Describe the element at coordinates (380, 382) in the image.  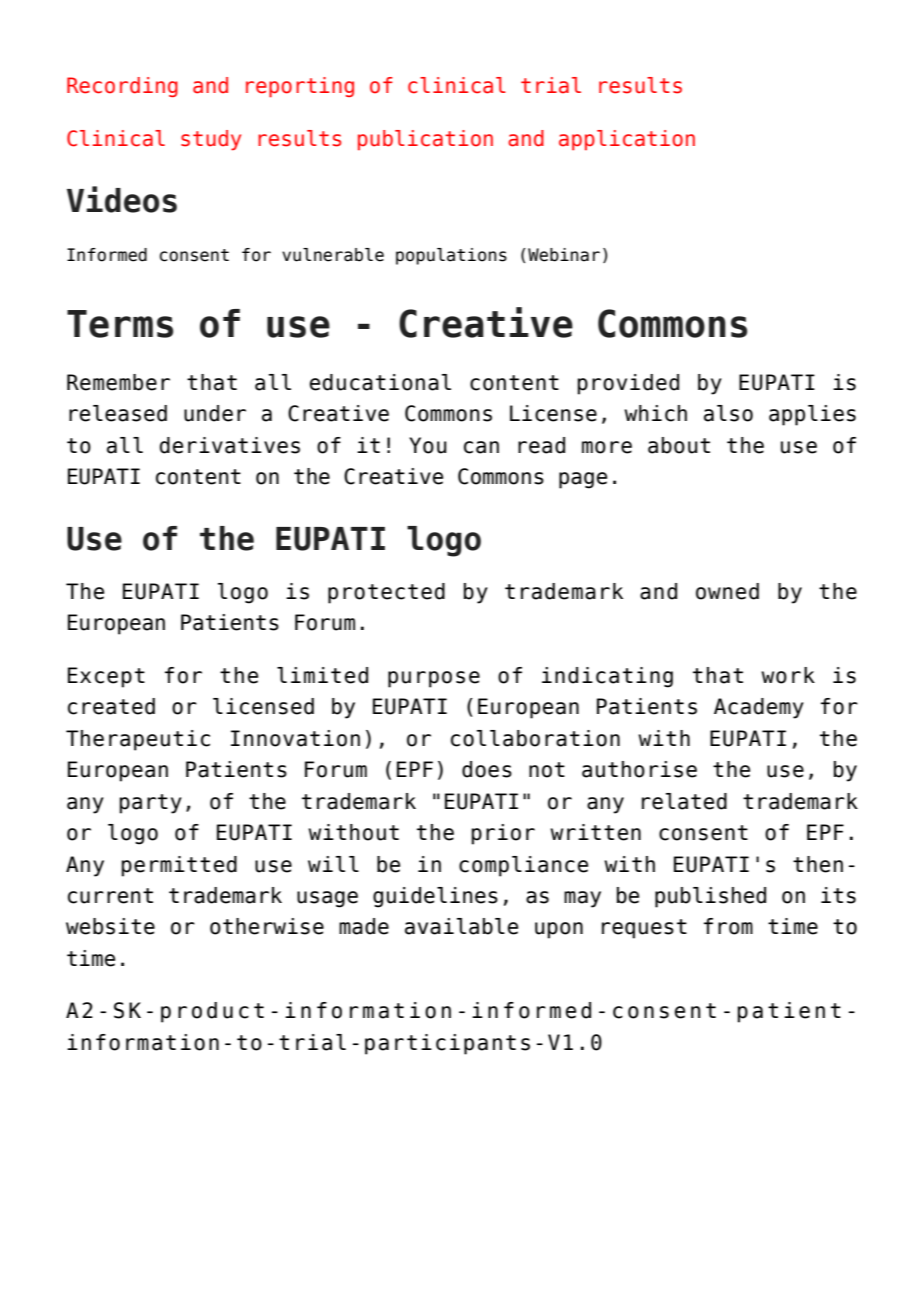
I see `educational` at that location.
